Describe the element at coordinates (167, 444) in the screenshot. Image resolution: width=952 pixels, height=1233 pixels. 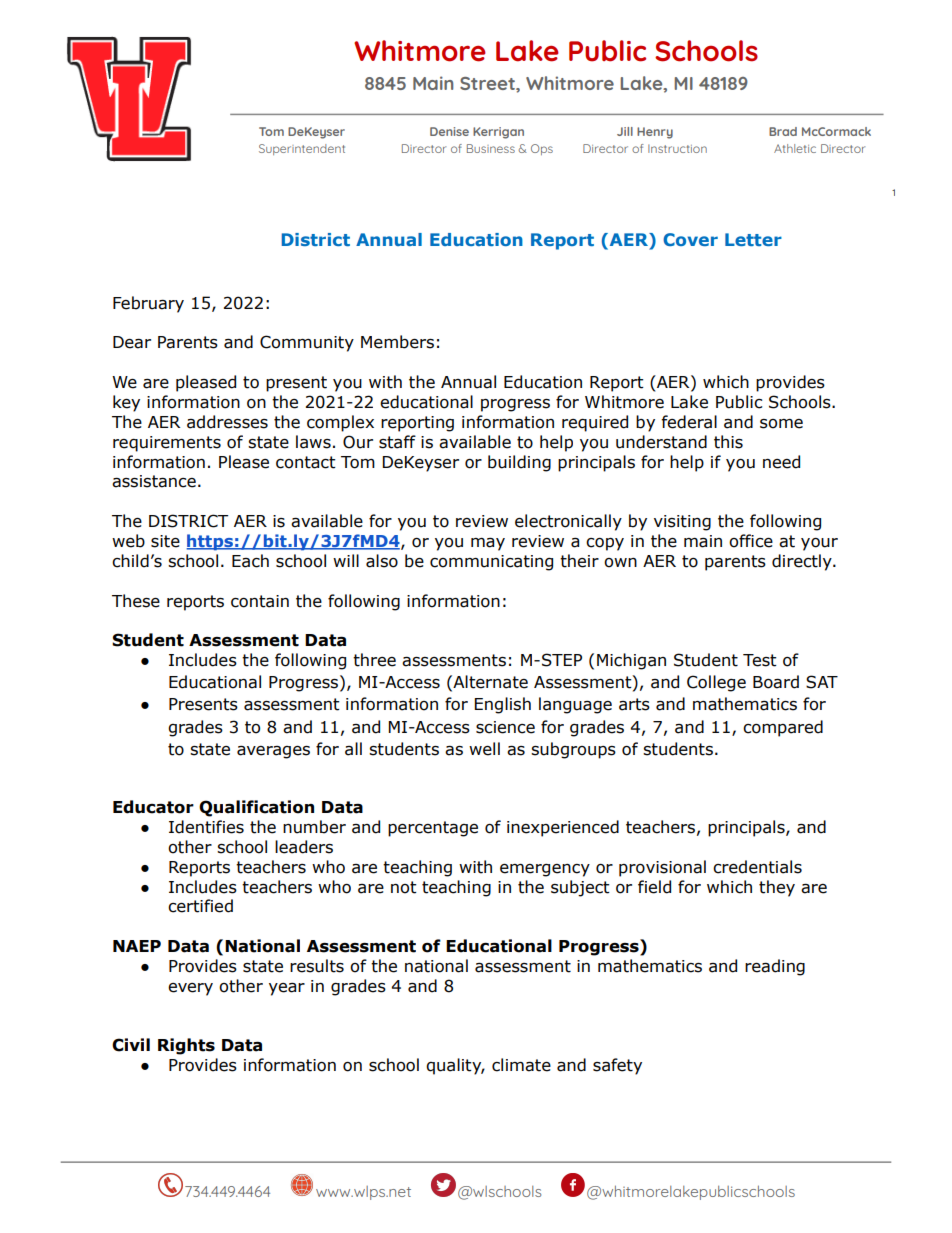
I see `requirements` at that location.
